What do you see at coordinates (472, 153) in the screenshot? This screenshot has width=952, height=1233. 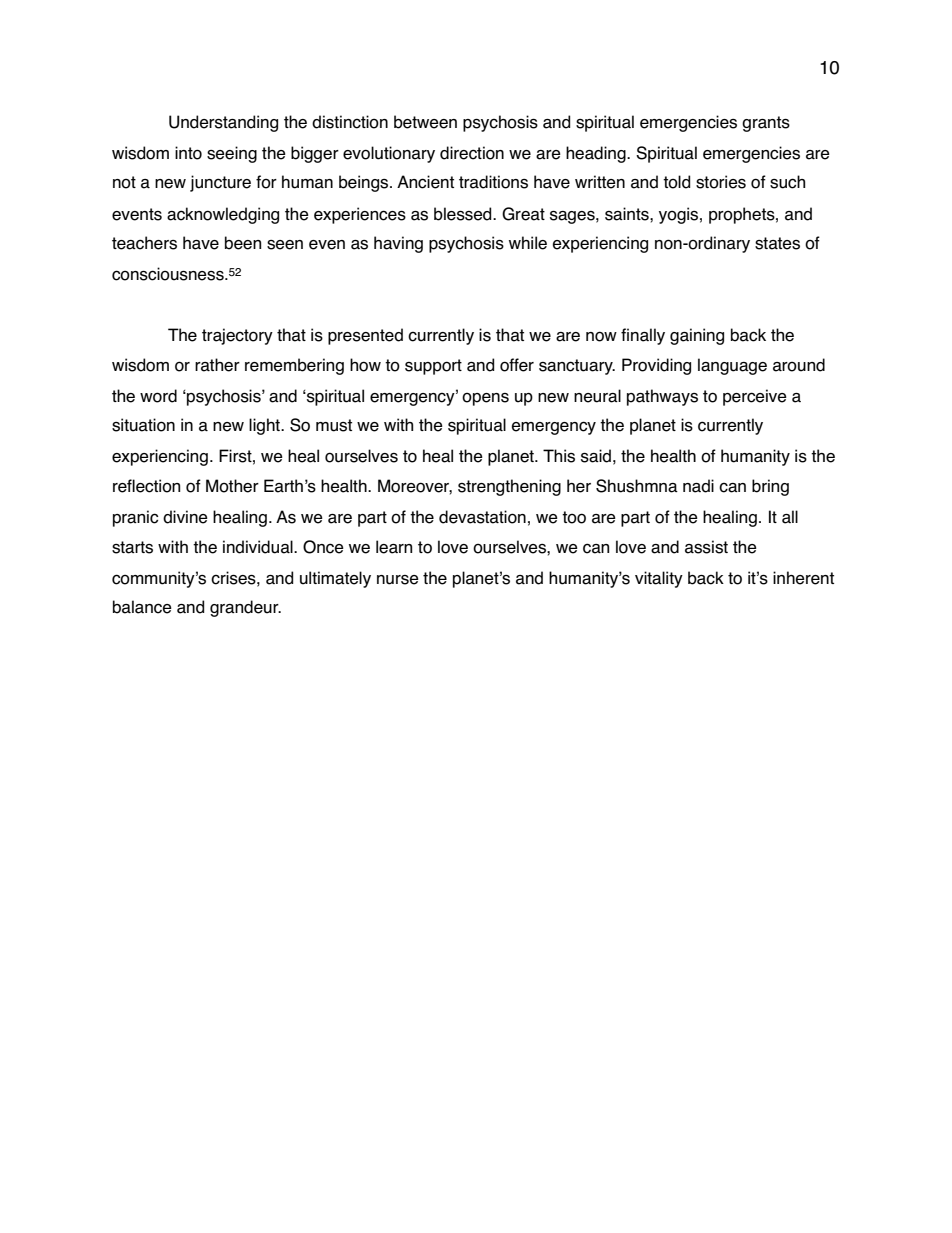 I see `direction` at bounding box center [472, 153].
